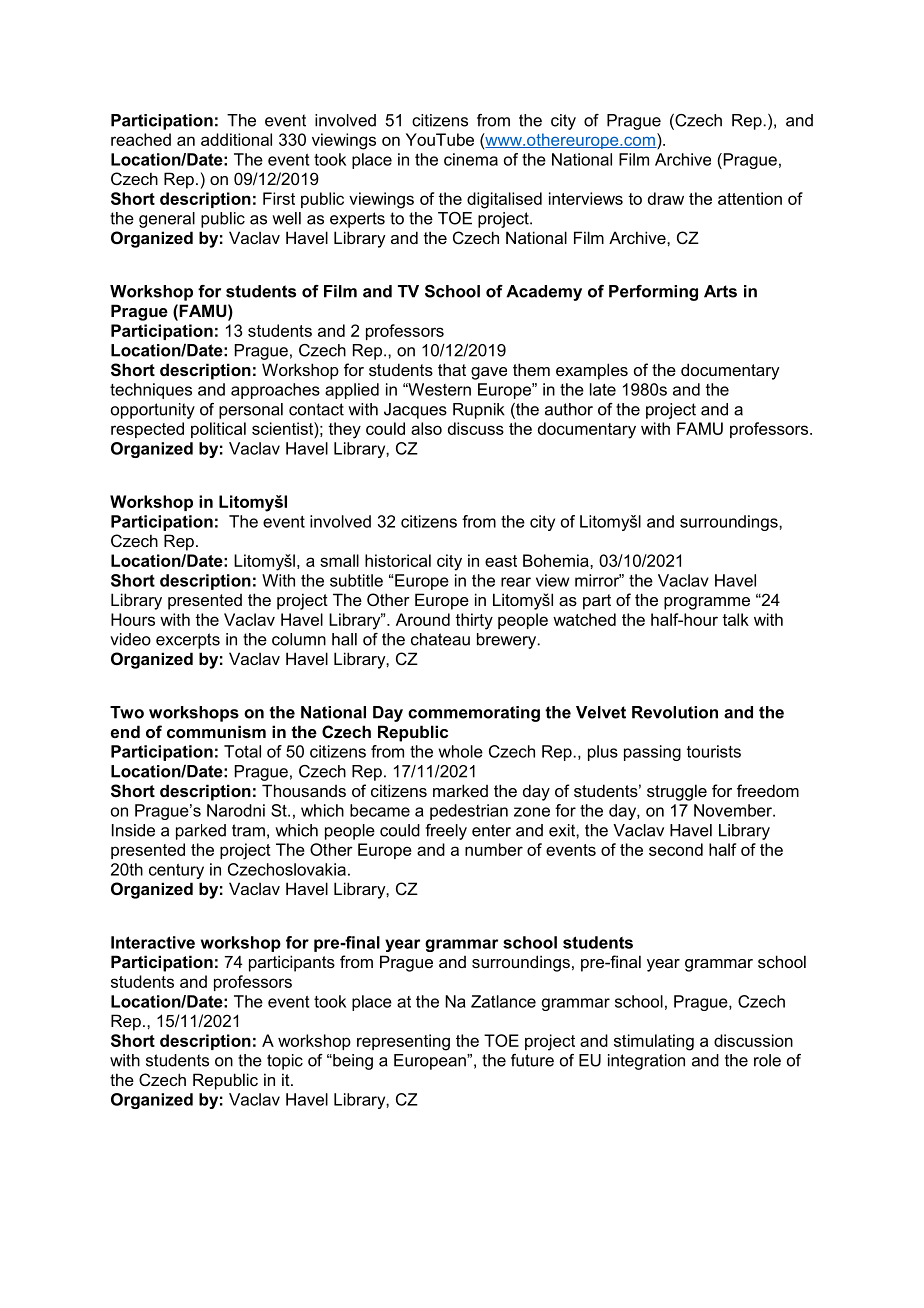 Image resolution: width=924 pixels, height=1308 pixels. Describe the element at coordinates (285, 1062) in the image. I see `topic` at that location.
